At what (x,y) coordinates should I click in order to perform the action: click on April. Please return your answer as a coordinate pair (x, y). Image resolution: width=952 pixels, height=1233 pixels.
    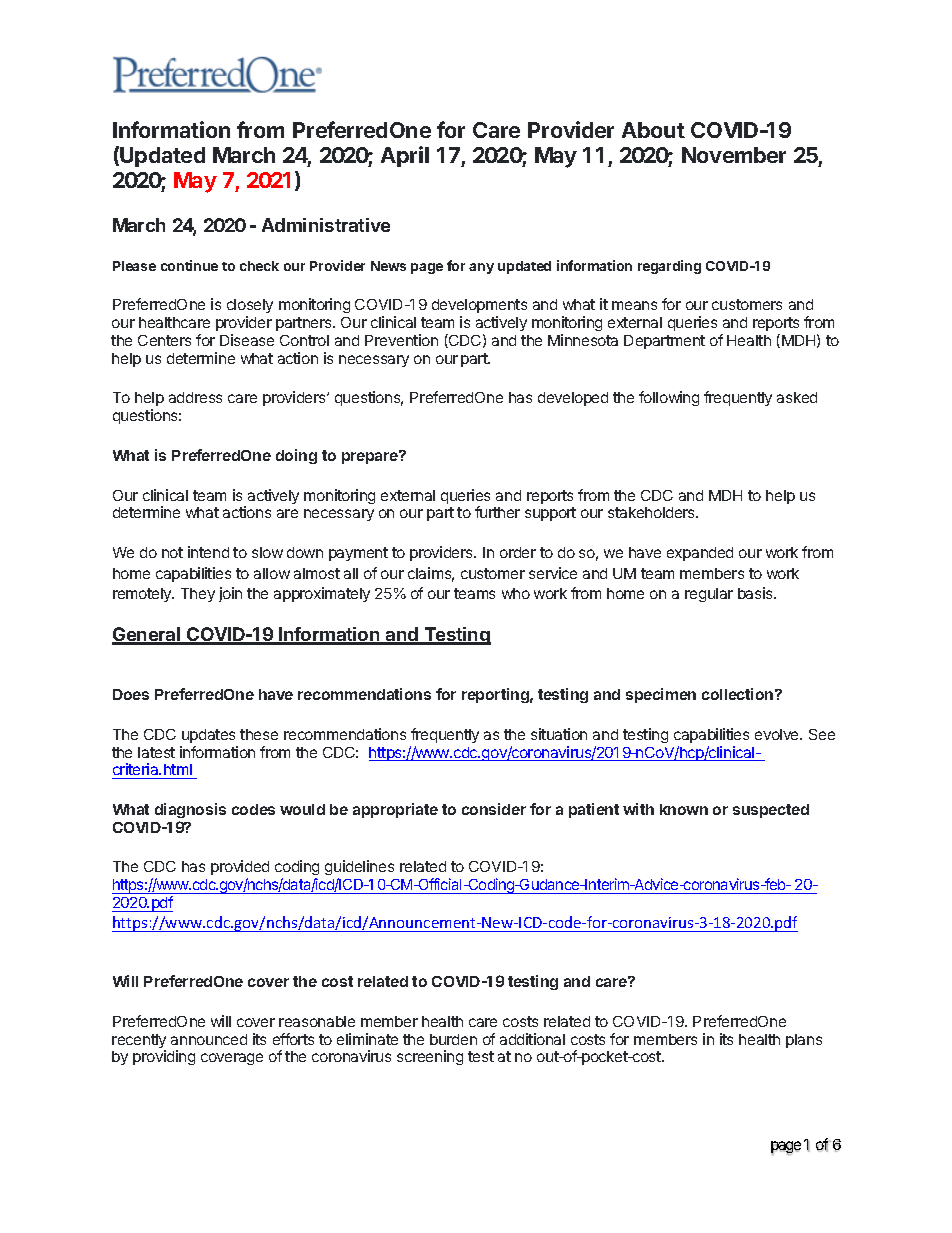
    Looking at the image, I should click on (405, 156).
